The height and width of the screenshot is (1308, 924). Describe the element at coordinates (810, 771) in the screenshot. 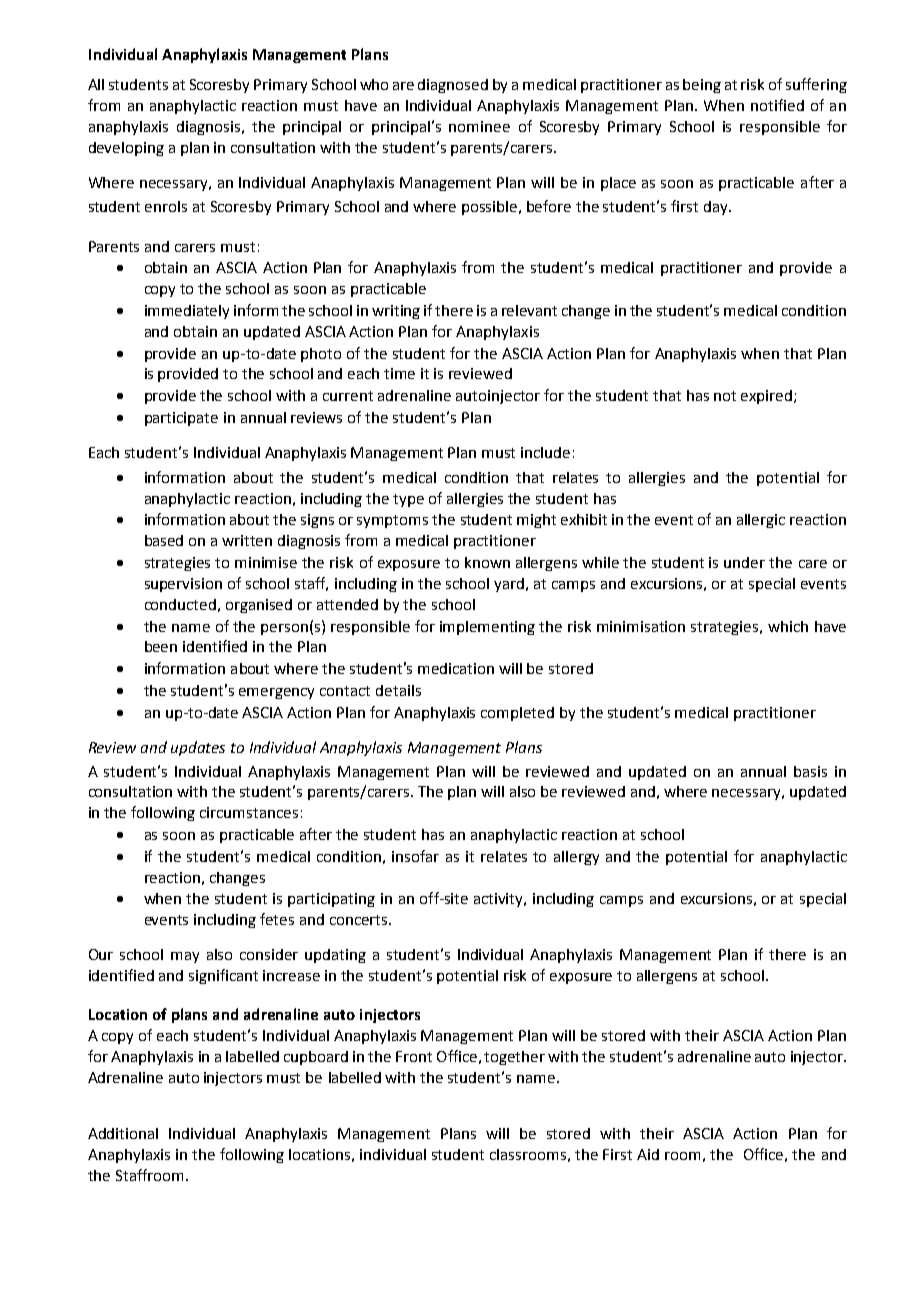

I see `basis` at that location.
